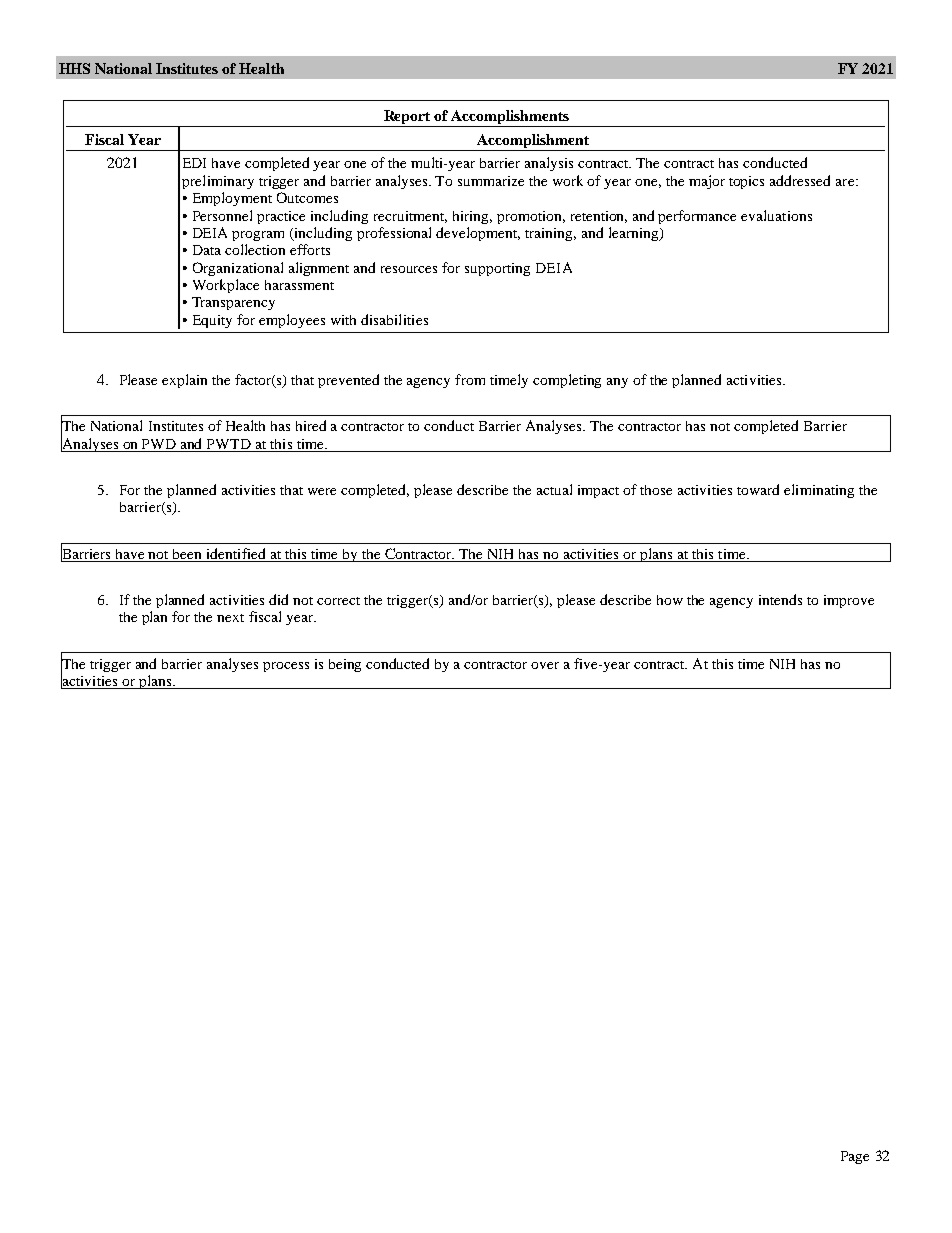 The width and height of the image is (952, 1233). I want to click on process, so click(286, 667).
